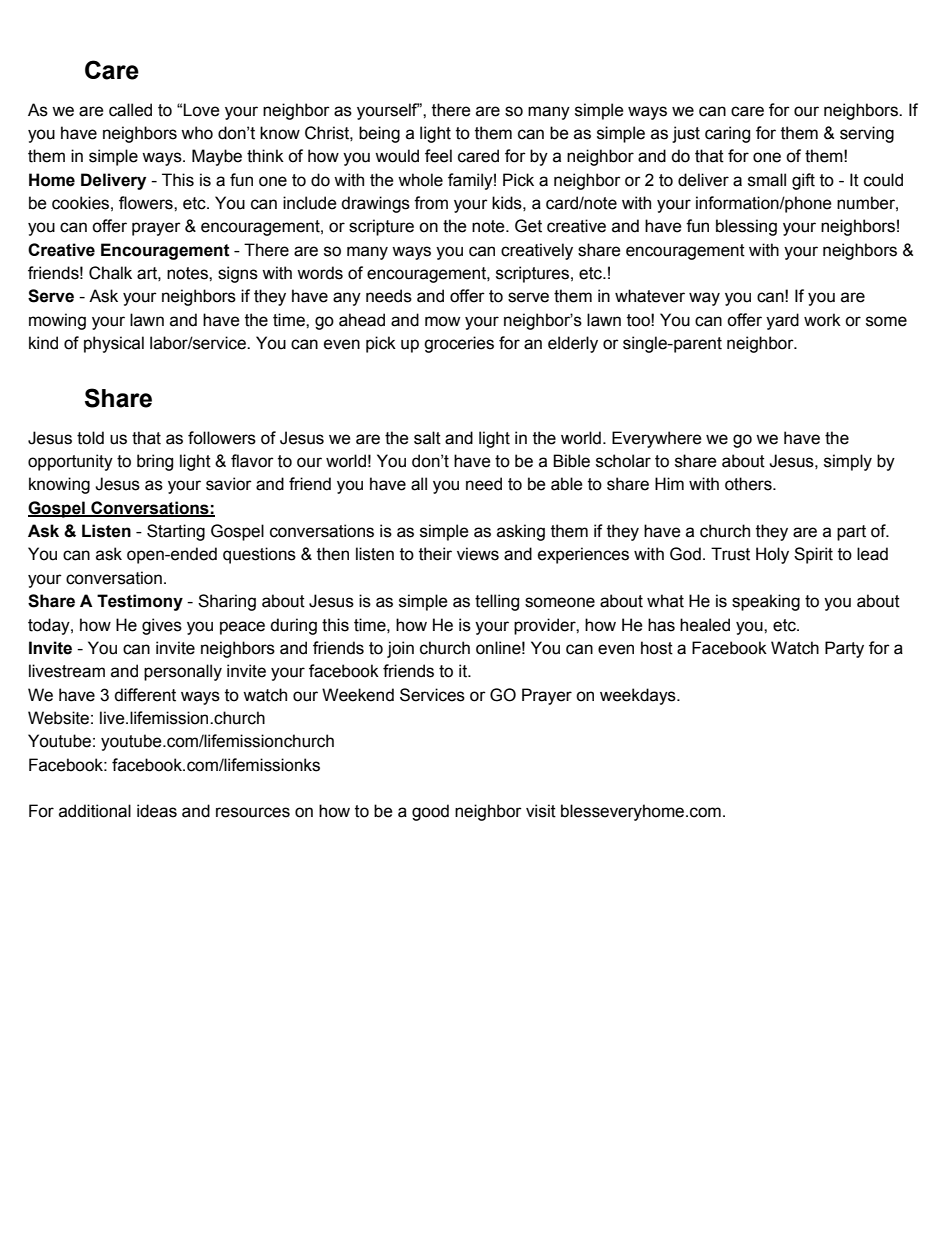 The image size is (952, 1233). I want to click on Get, so click(528, 226).
